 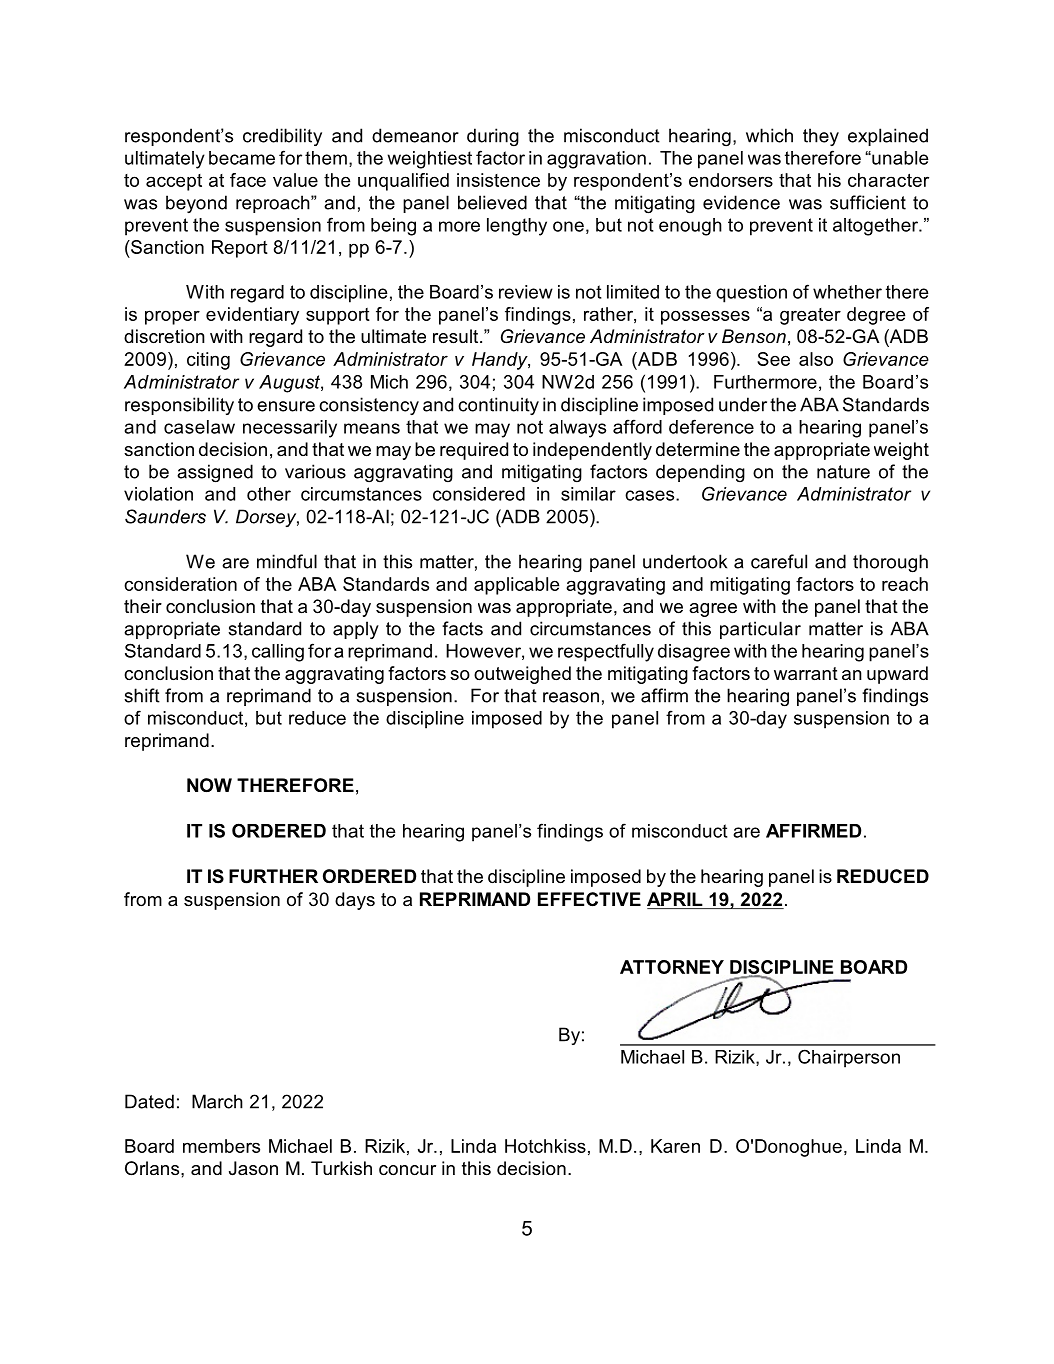 What do you see at coordinates (498, 180) in the document?
I see `insistence` at bounding box center [498, 180].
